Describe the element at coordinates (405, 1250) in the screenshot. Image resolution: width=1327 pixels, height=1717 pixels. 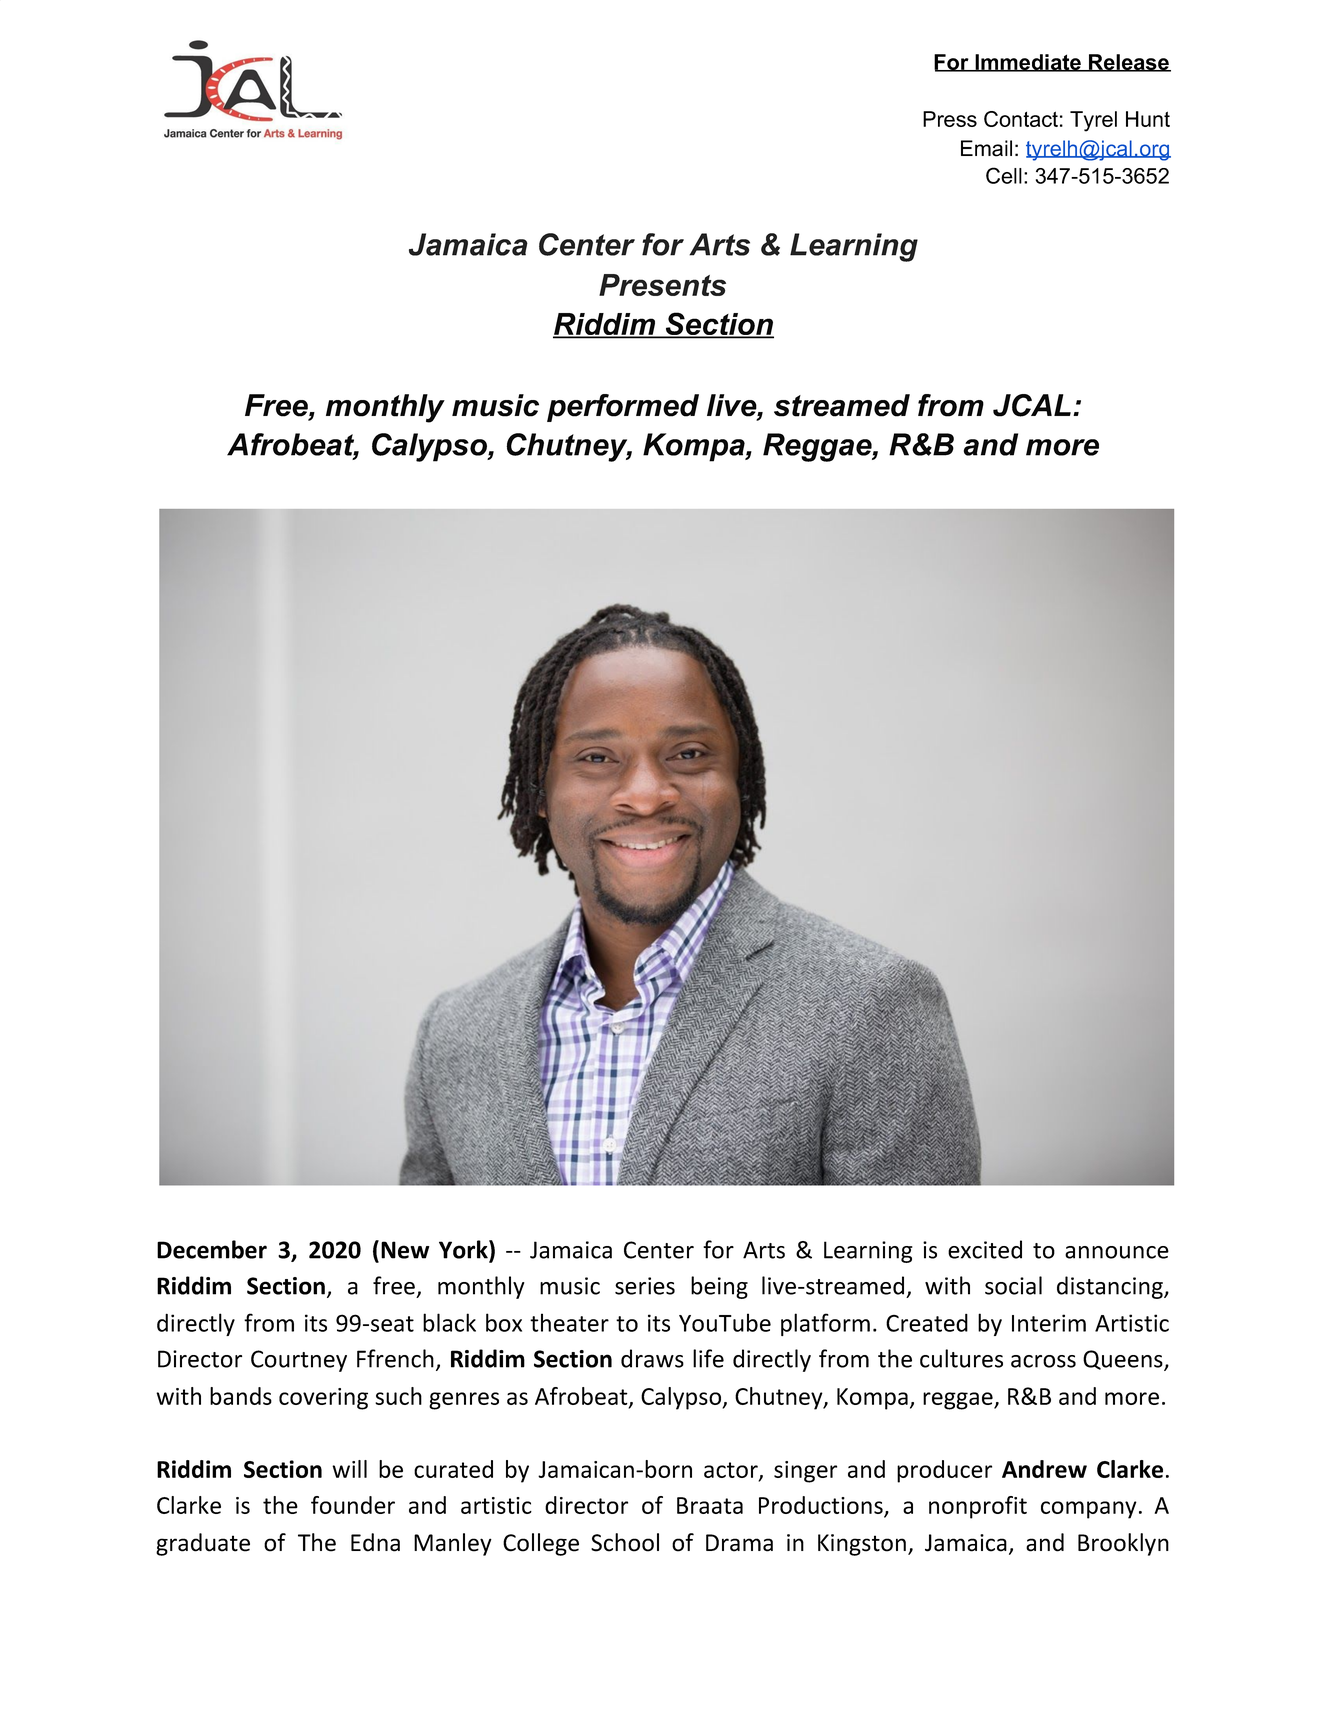
I see `New` at that location.
